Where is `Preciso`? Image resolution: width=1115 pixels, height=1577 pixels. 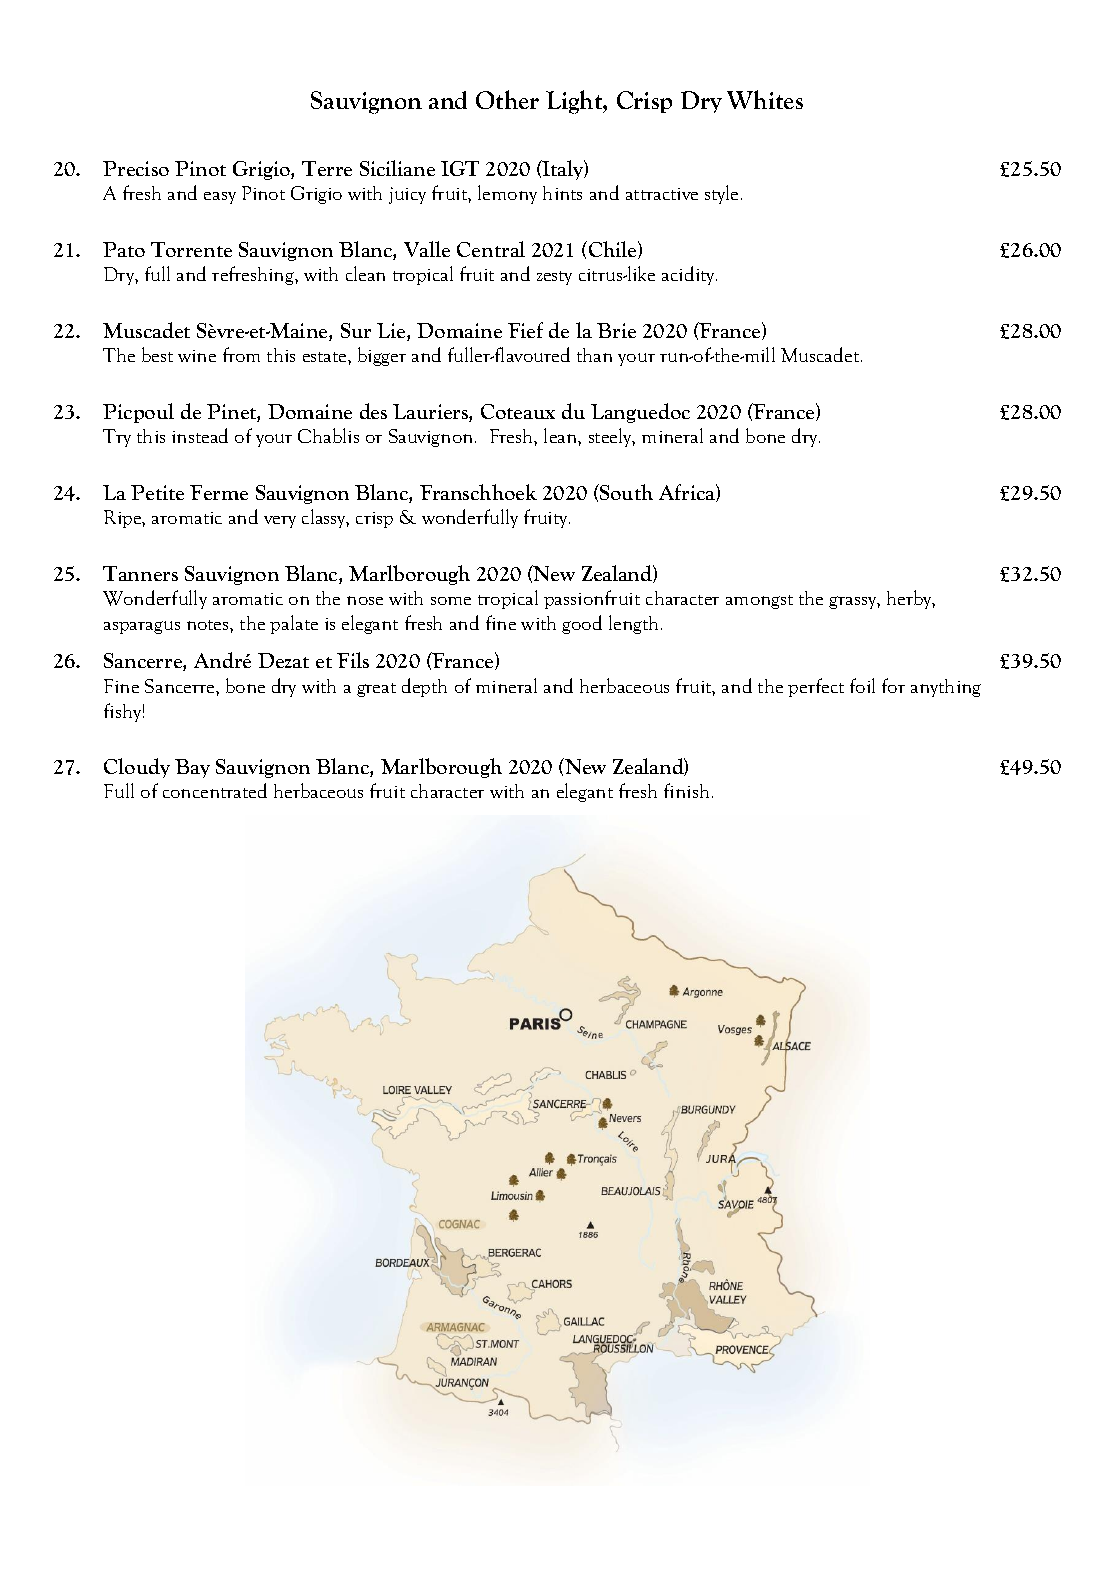 Preciso is located at coordinates (136, 168).
